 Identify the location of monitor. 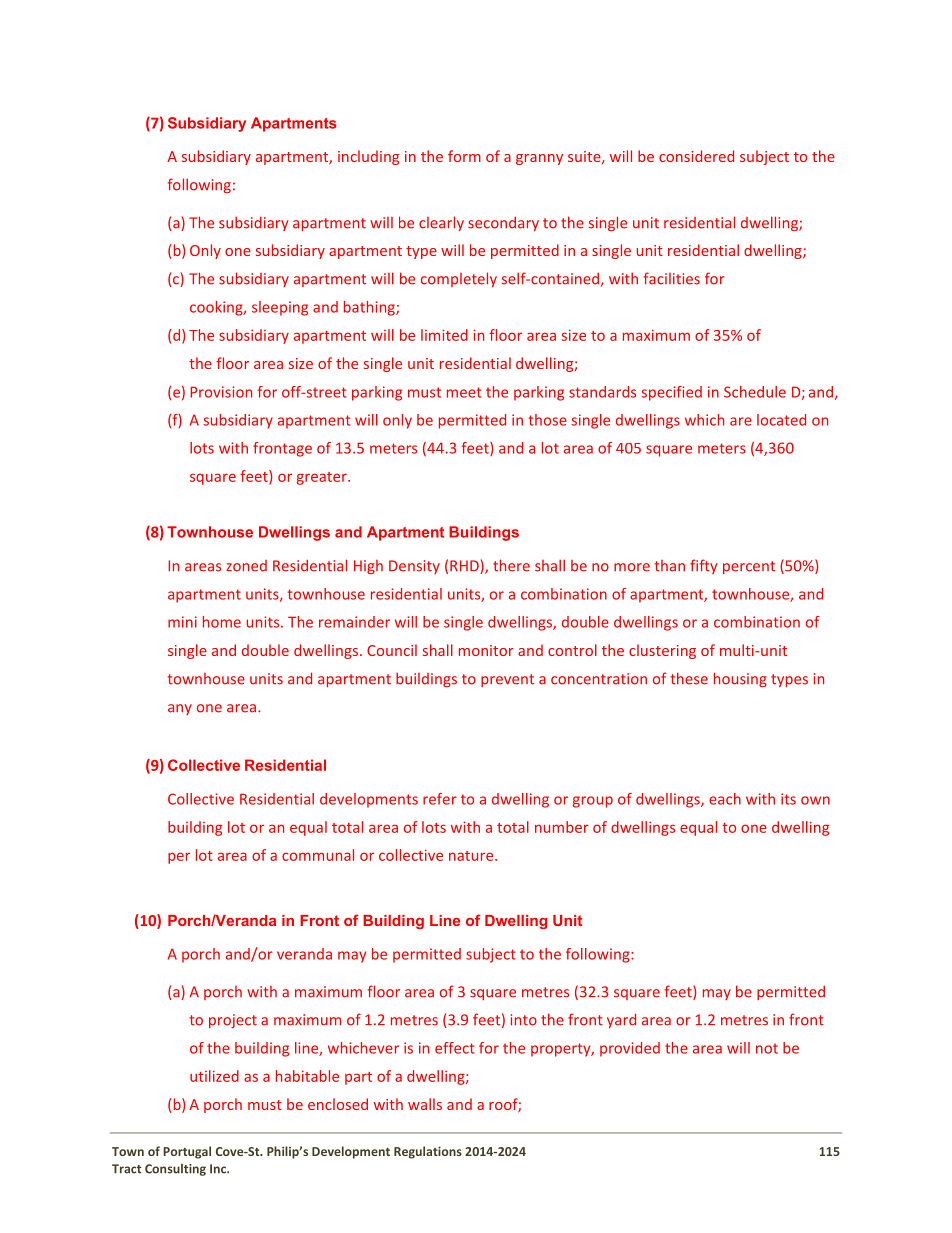
(486, 650).
